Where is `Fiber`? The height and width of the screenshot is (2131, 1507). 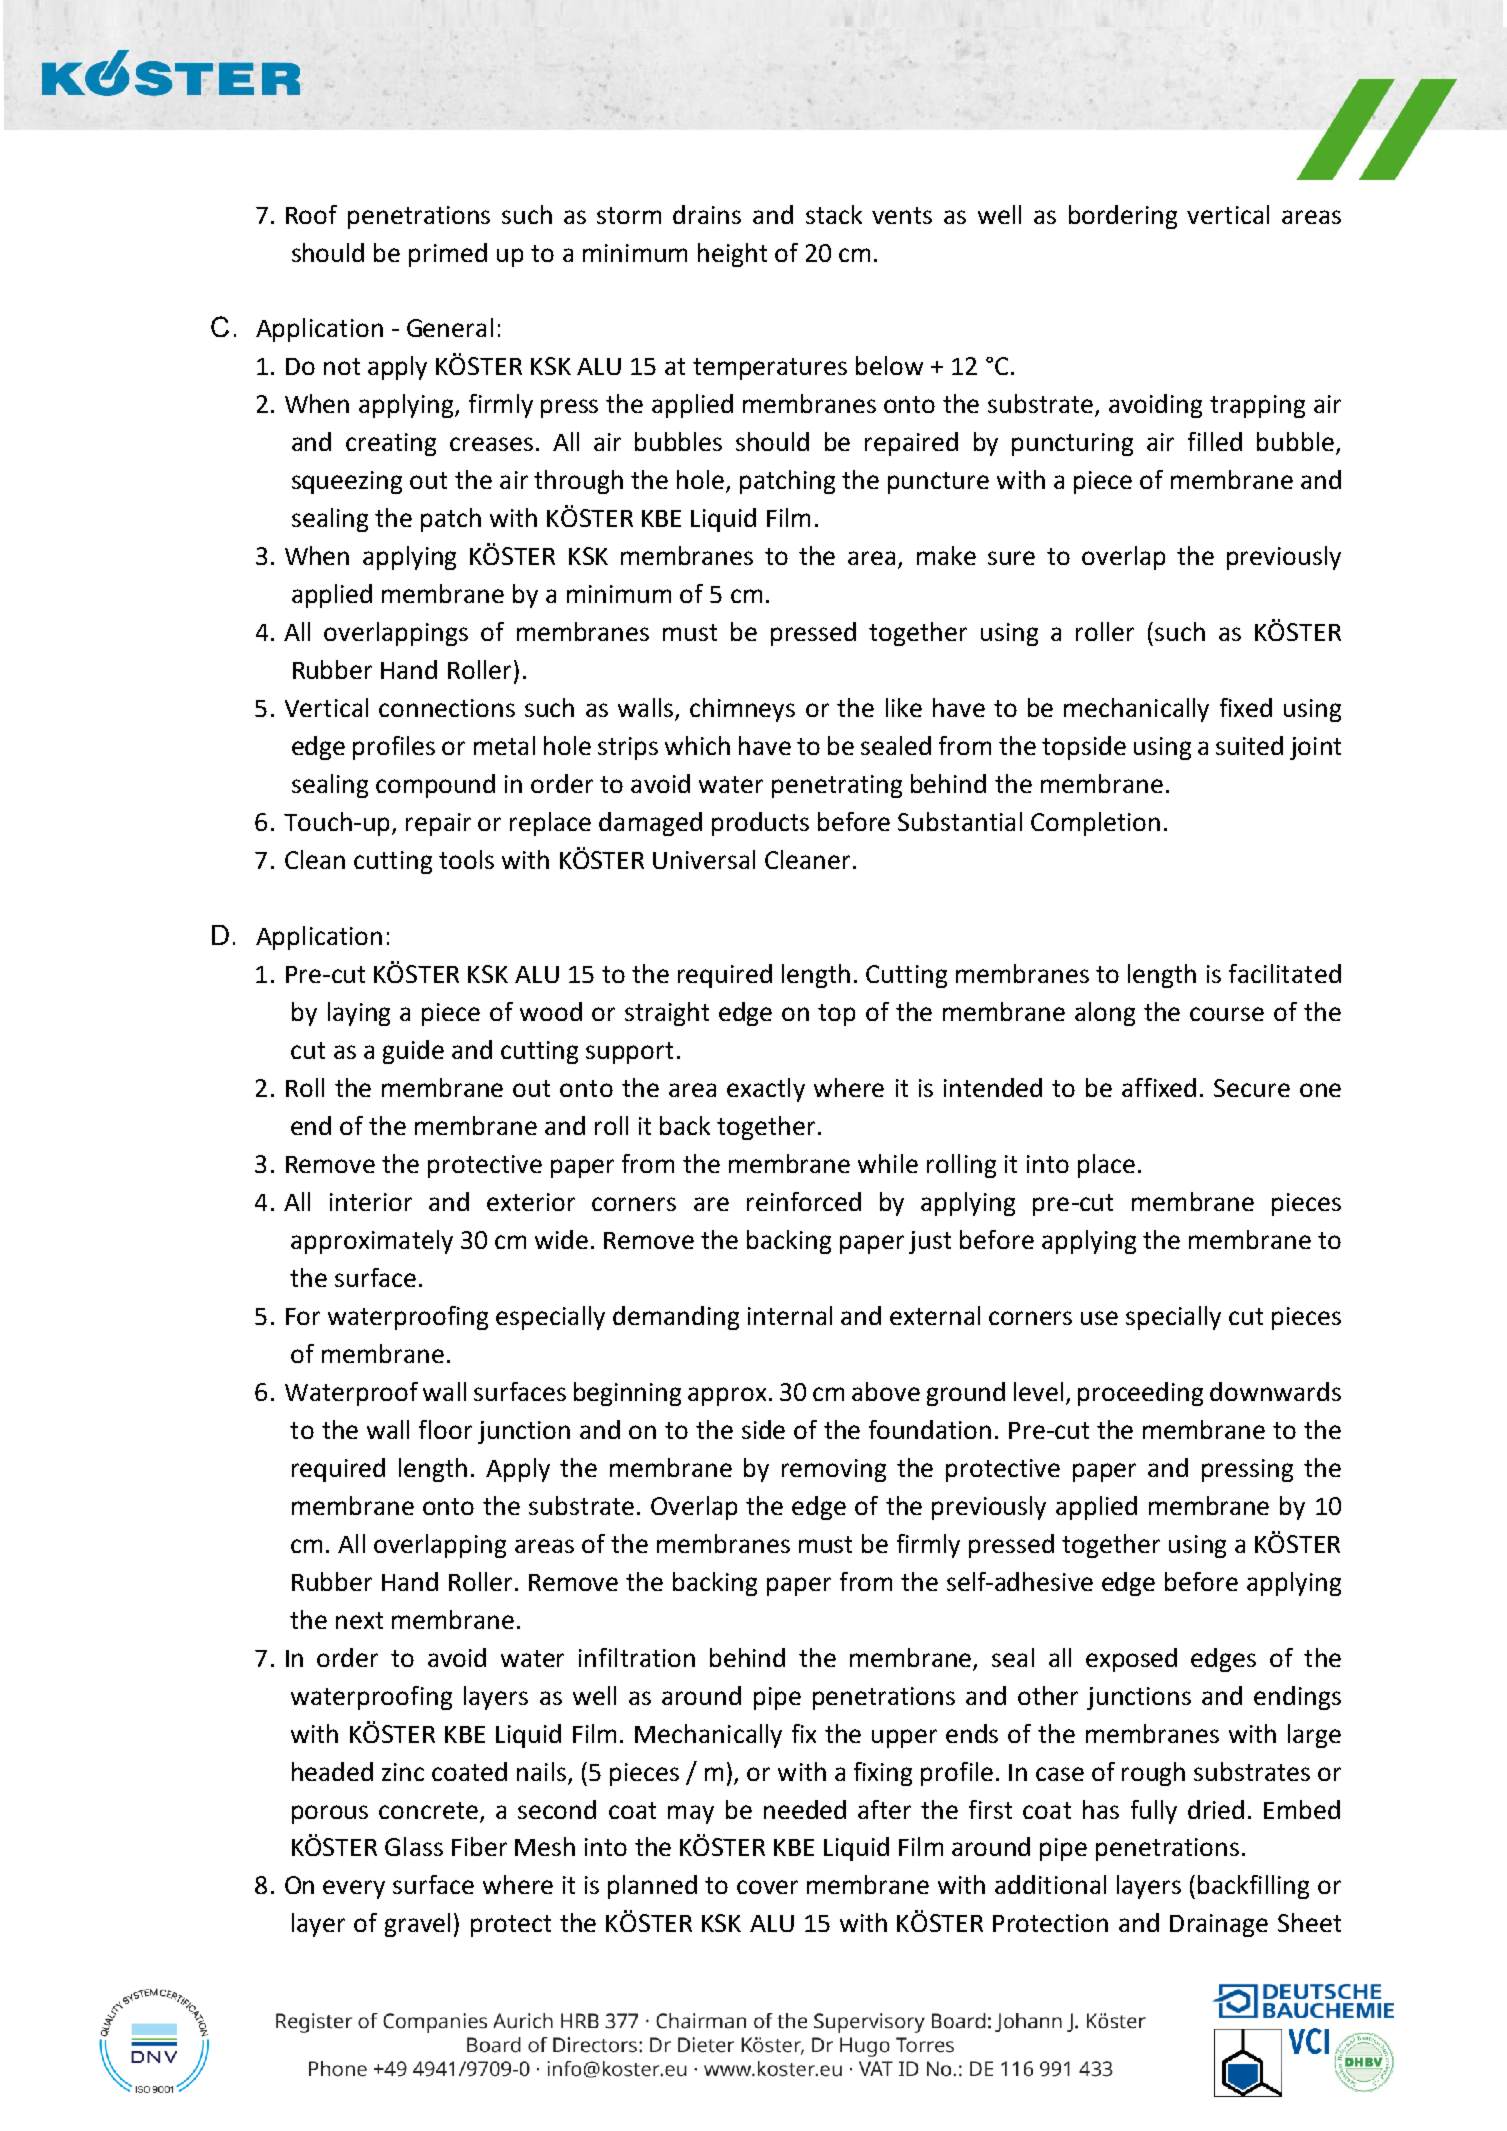
Fiber is located at coordinates (479, 1846).
